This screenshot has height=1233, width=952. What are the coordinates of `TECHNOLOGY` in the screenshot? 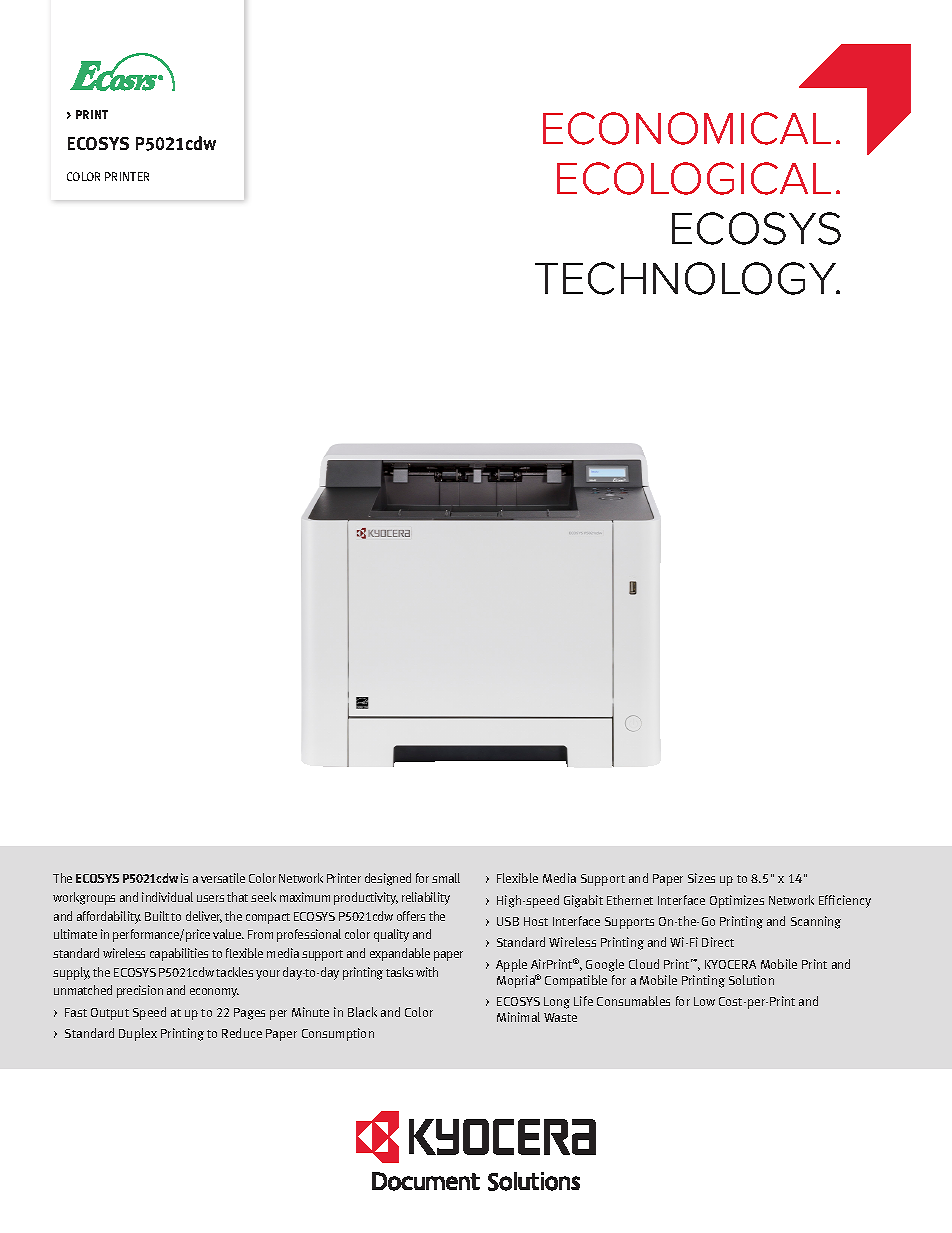 It's located at (687, 278).
